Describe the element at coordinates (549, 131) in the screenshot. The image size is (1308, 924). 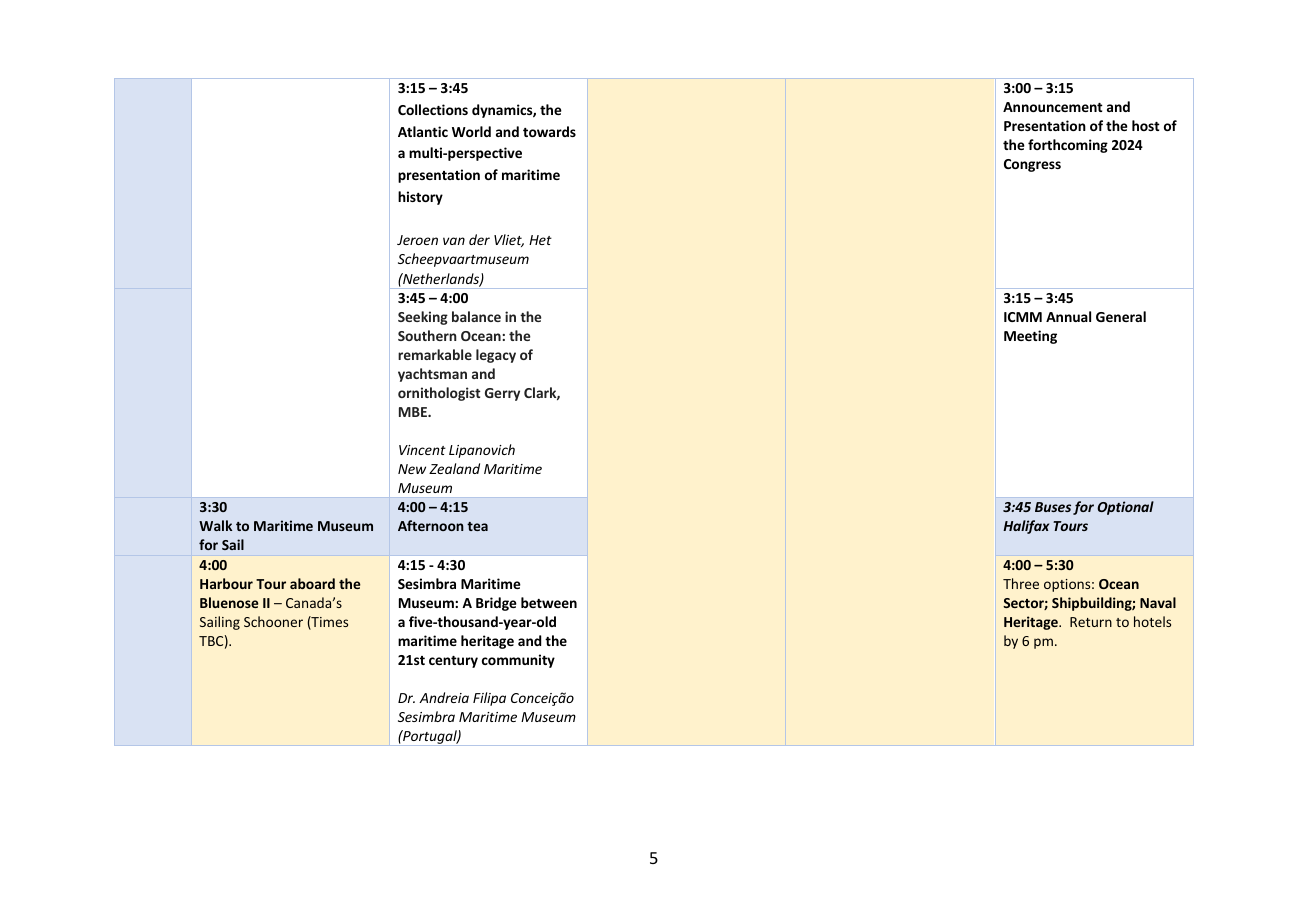
I see `towards` at that location.
